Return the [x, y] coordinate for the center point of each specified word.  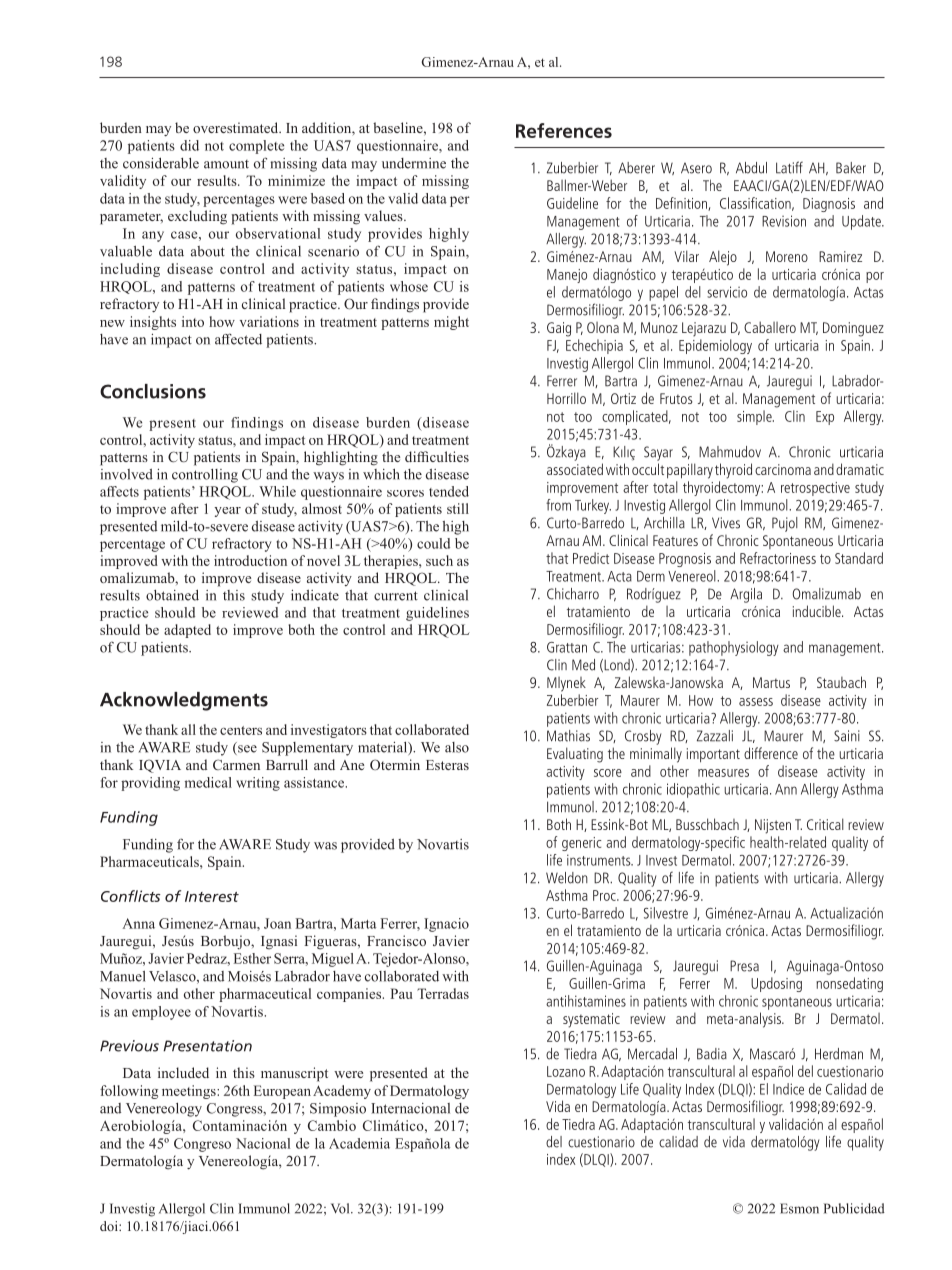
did [189, 145]
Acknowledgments [184, 701]
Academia [359, 1143]
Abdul [751, 168]
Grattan [567, 647]
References [564, 130]
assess [756, 702]
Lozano [566, 1071]
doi [110, 1226]
